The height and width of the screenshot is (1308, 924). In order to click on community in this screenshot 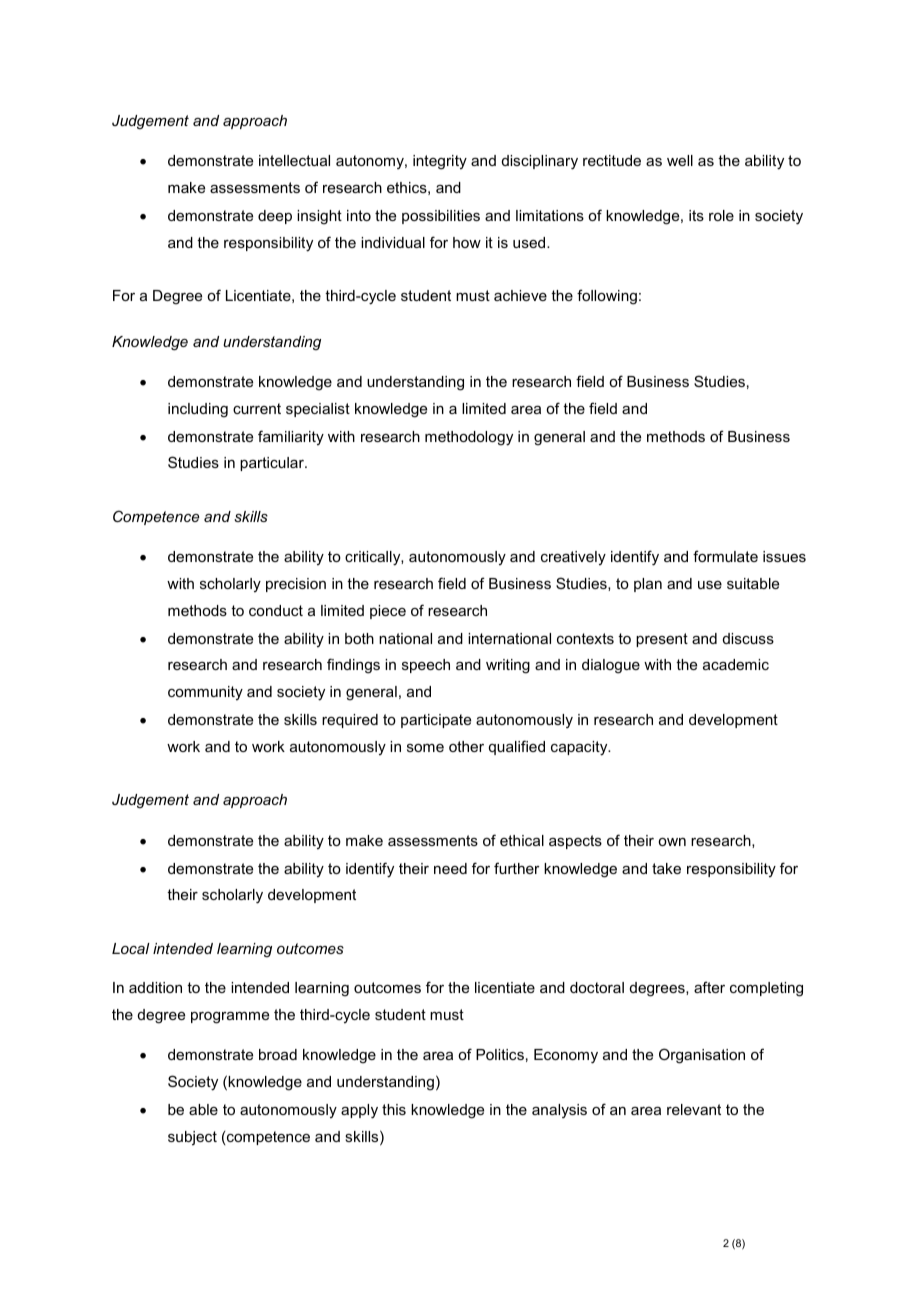, I will do `click(205, 693)`.
